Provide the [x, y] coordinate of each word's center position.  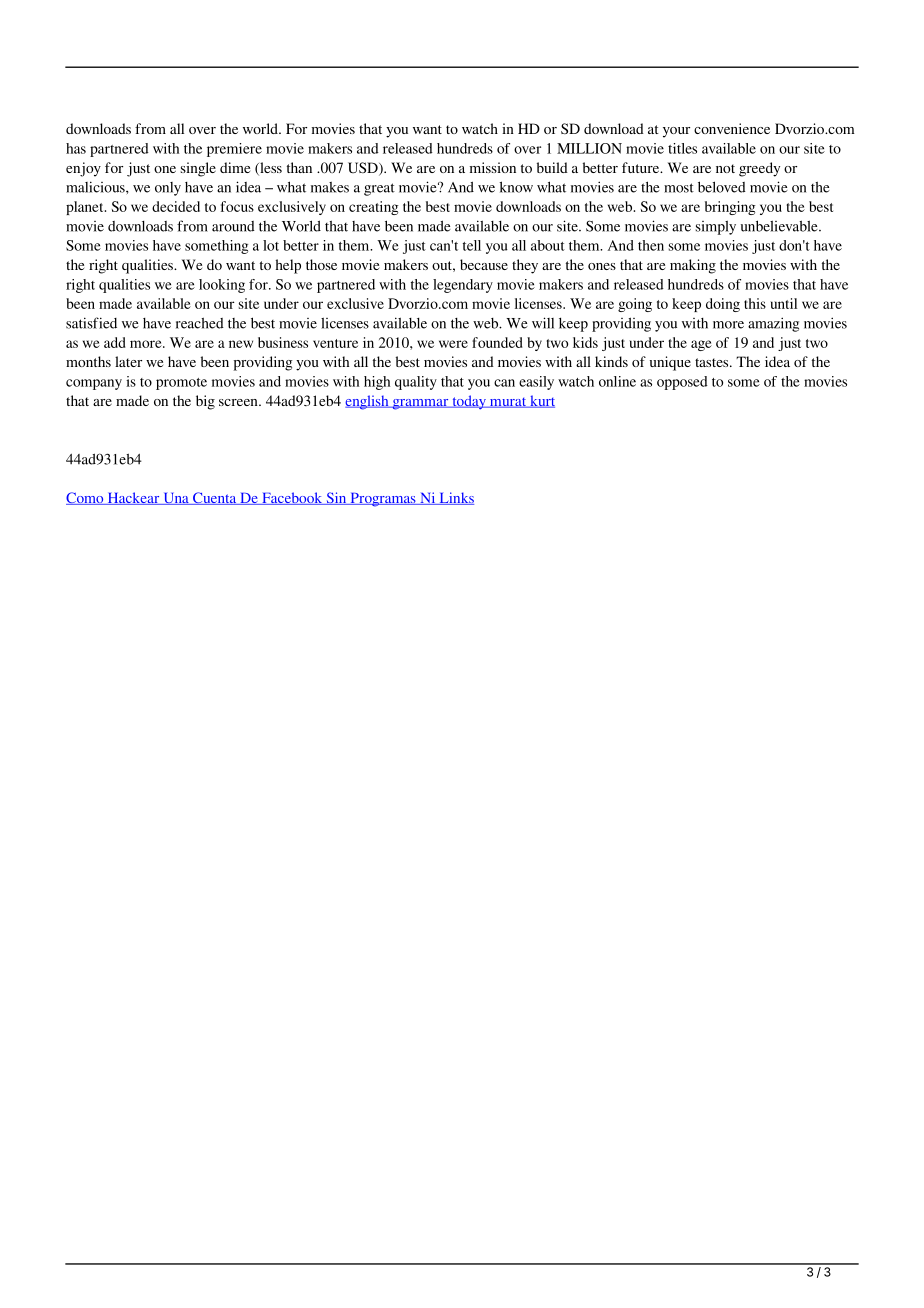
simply [716, 228]
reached [200, 323]
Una [176, 499]
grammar [420, 404]
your [676, 132]
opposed [682, 383]
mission [493, 167]
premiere [234, 150]
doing [723, 305]
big [205, 402]
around [233, 226]
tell [472, 245]
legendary [463, 286]
